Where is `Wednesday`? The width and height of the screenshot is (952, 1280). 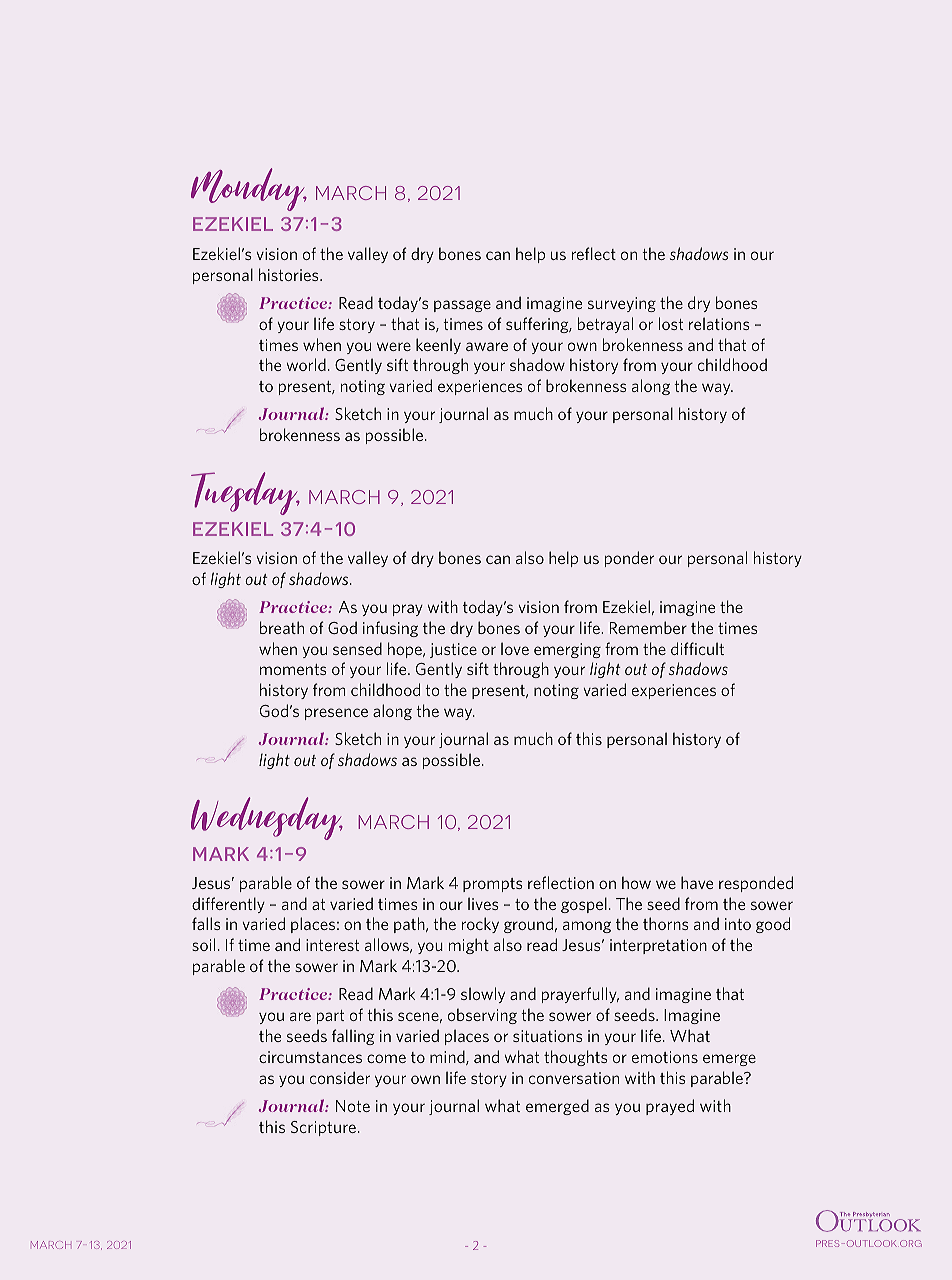
Wednesday is located at coordinates (267, 818).
